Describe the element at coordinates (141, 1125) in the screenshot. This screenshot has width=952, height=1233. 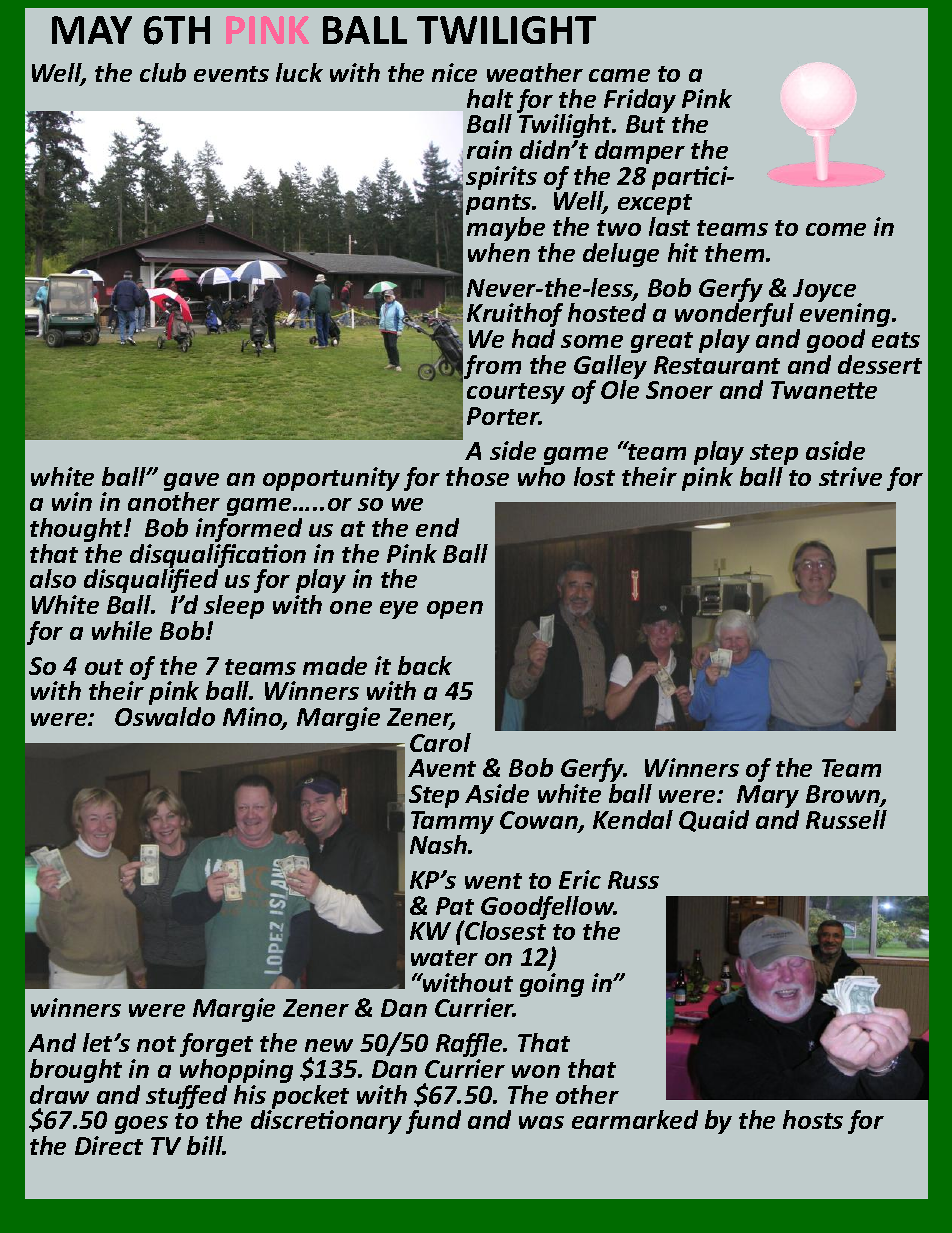
I see `goes` at that location.
